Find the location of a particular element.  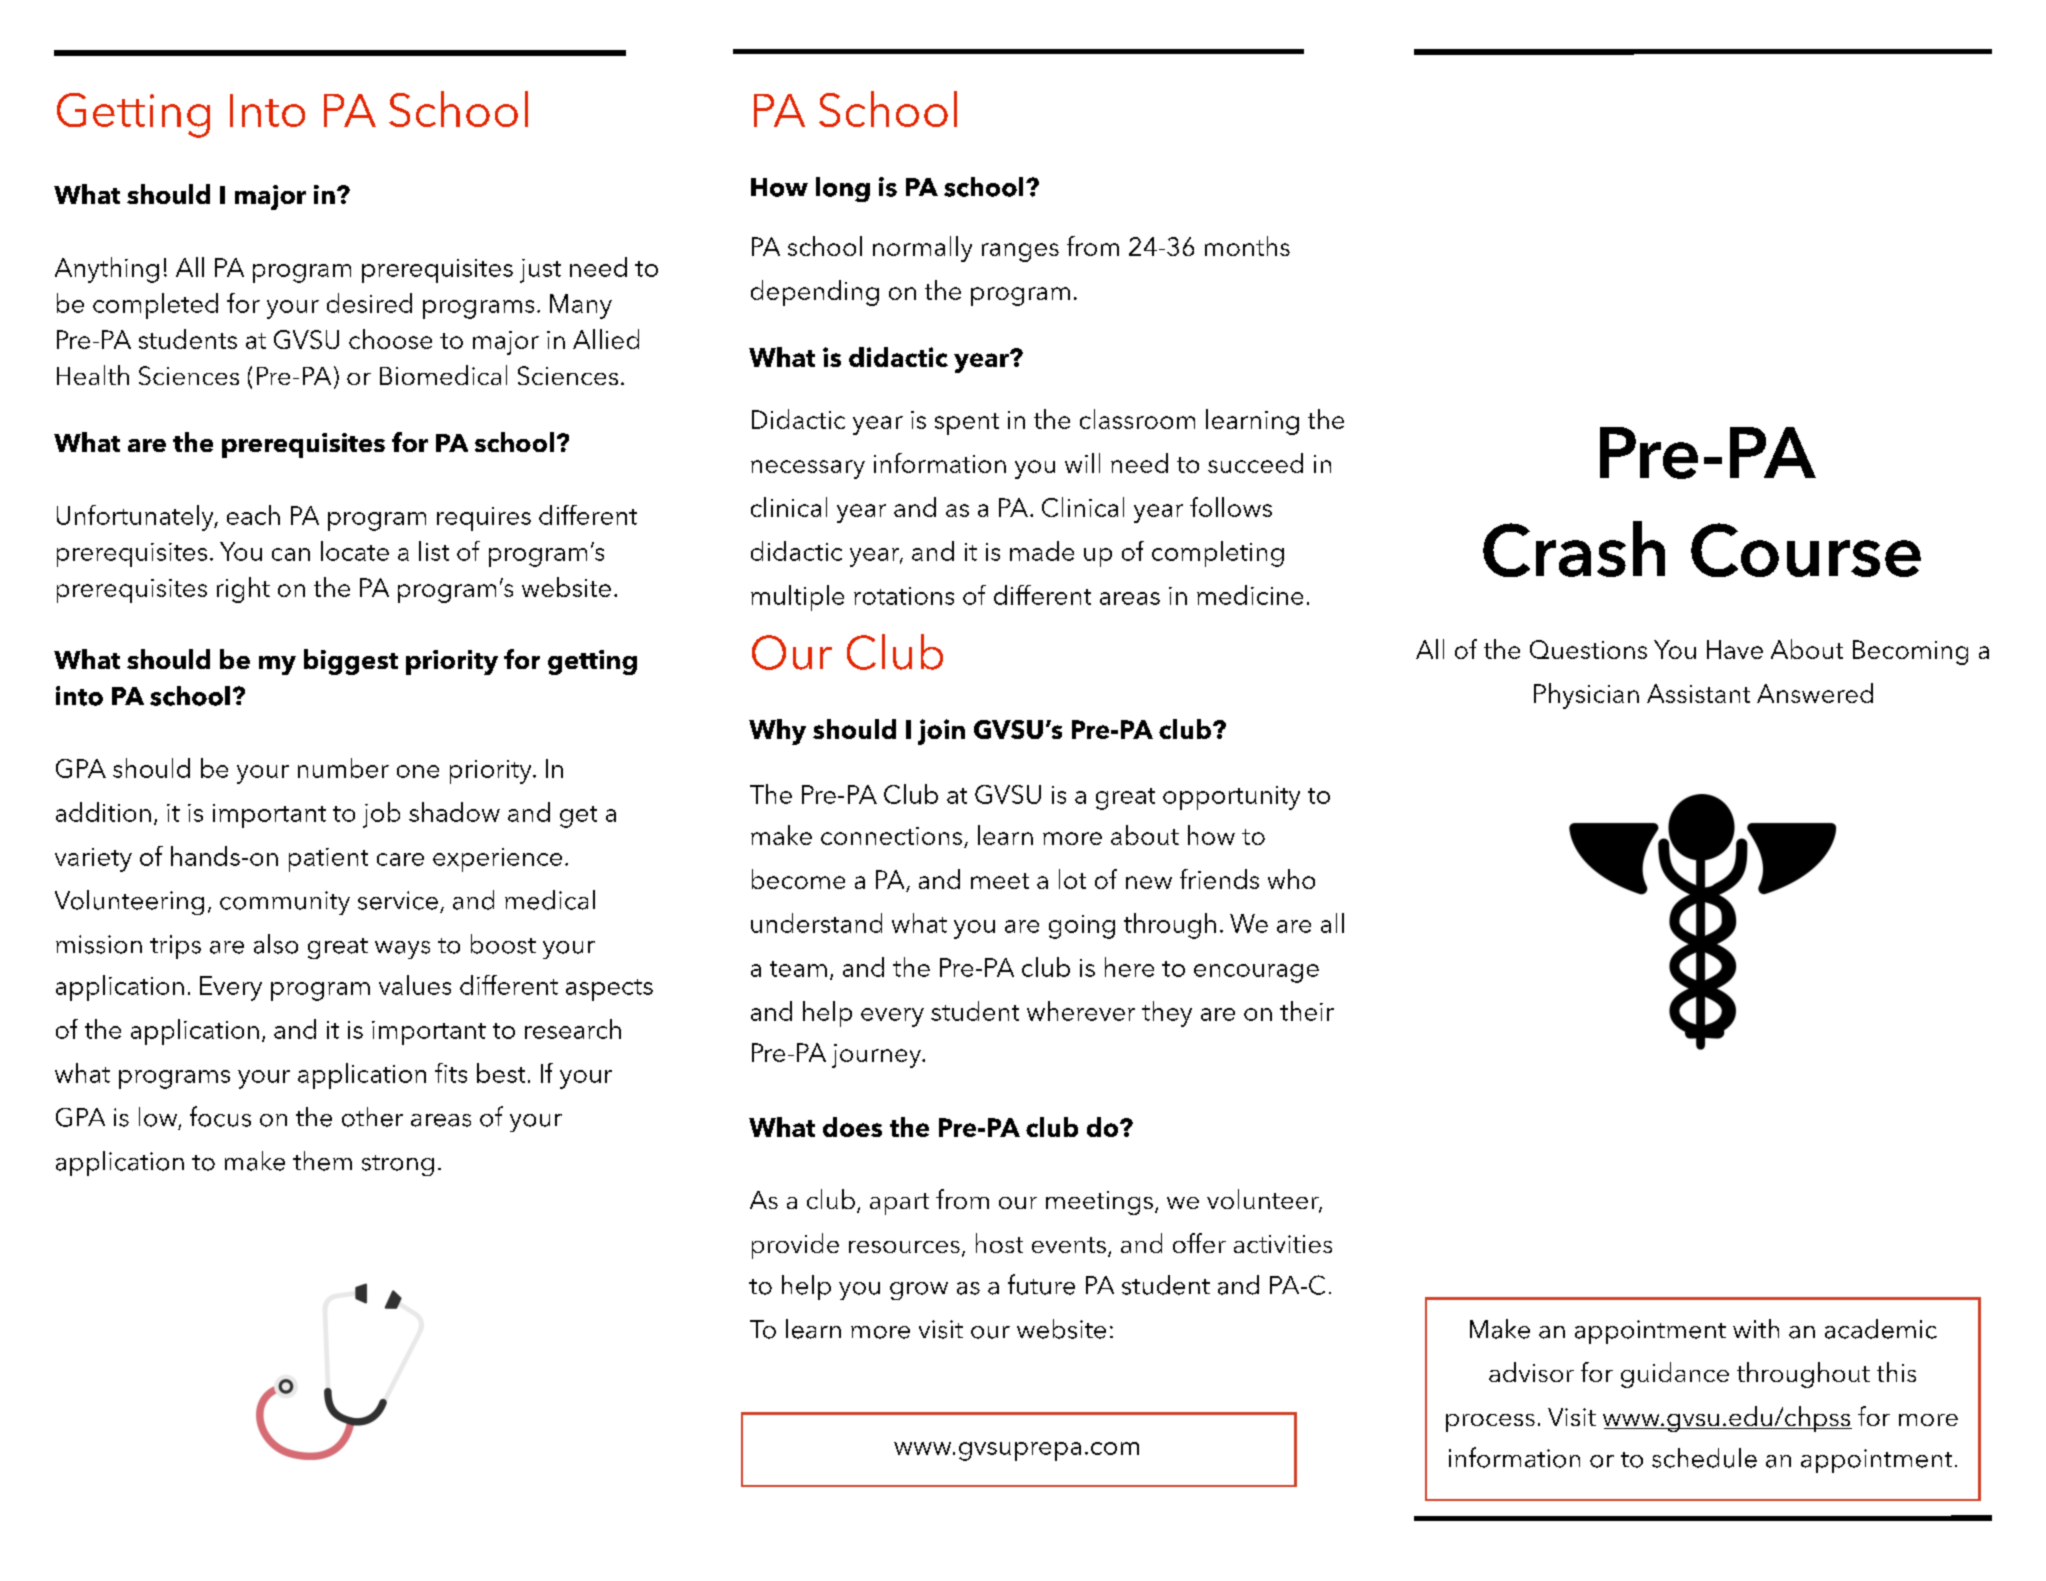

each is located at coordinates (253, 515).
